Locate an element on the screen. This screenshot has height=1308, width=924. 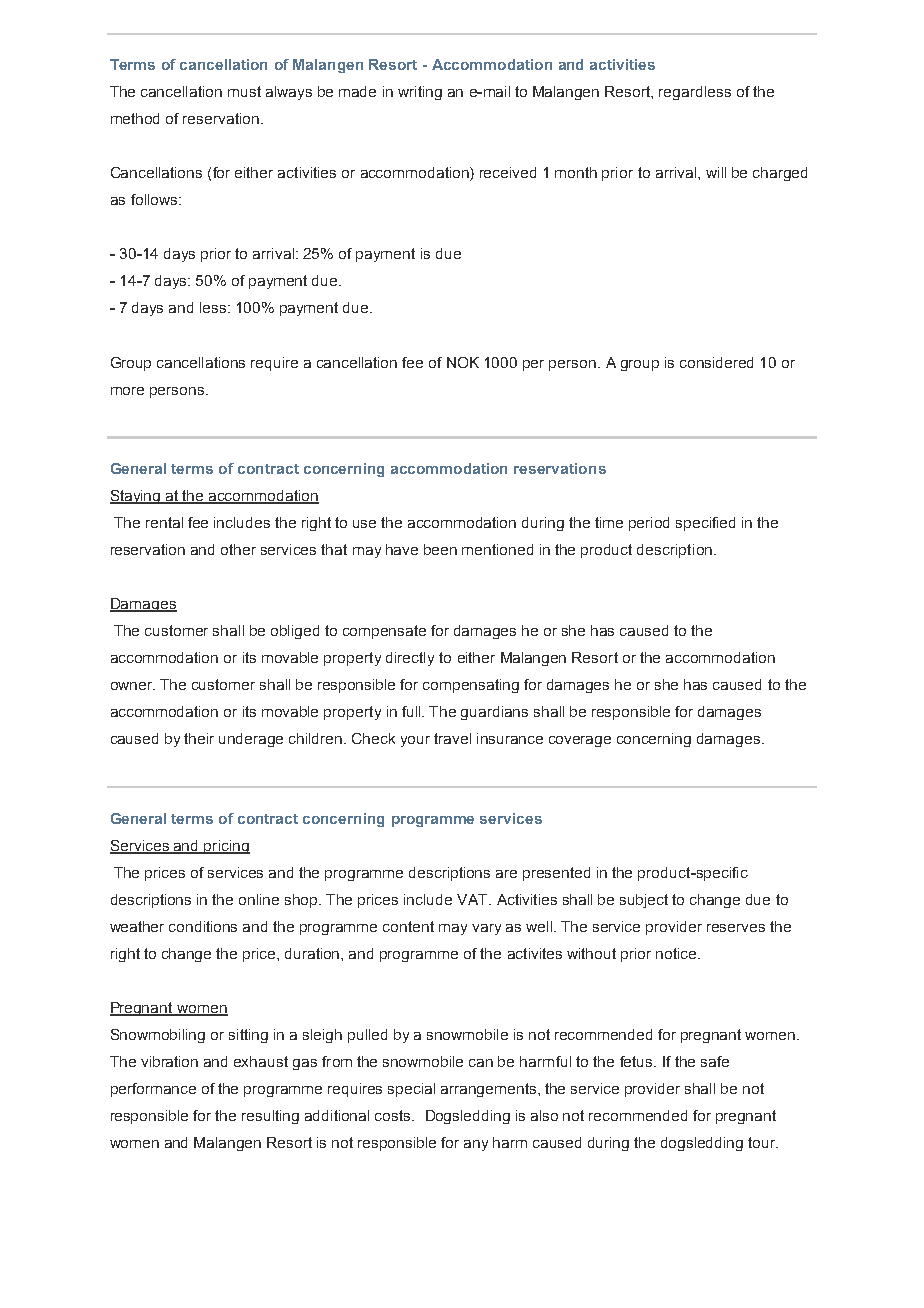
must is located at coordinates (244, 91).
